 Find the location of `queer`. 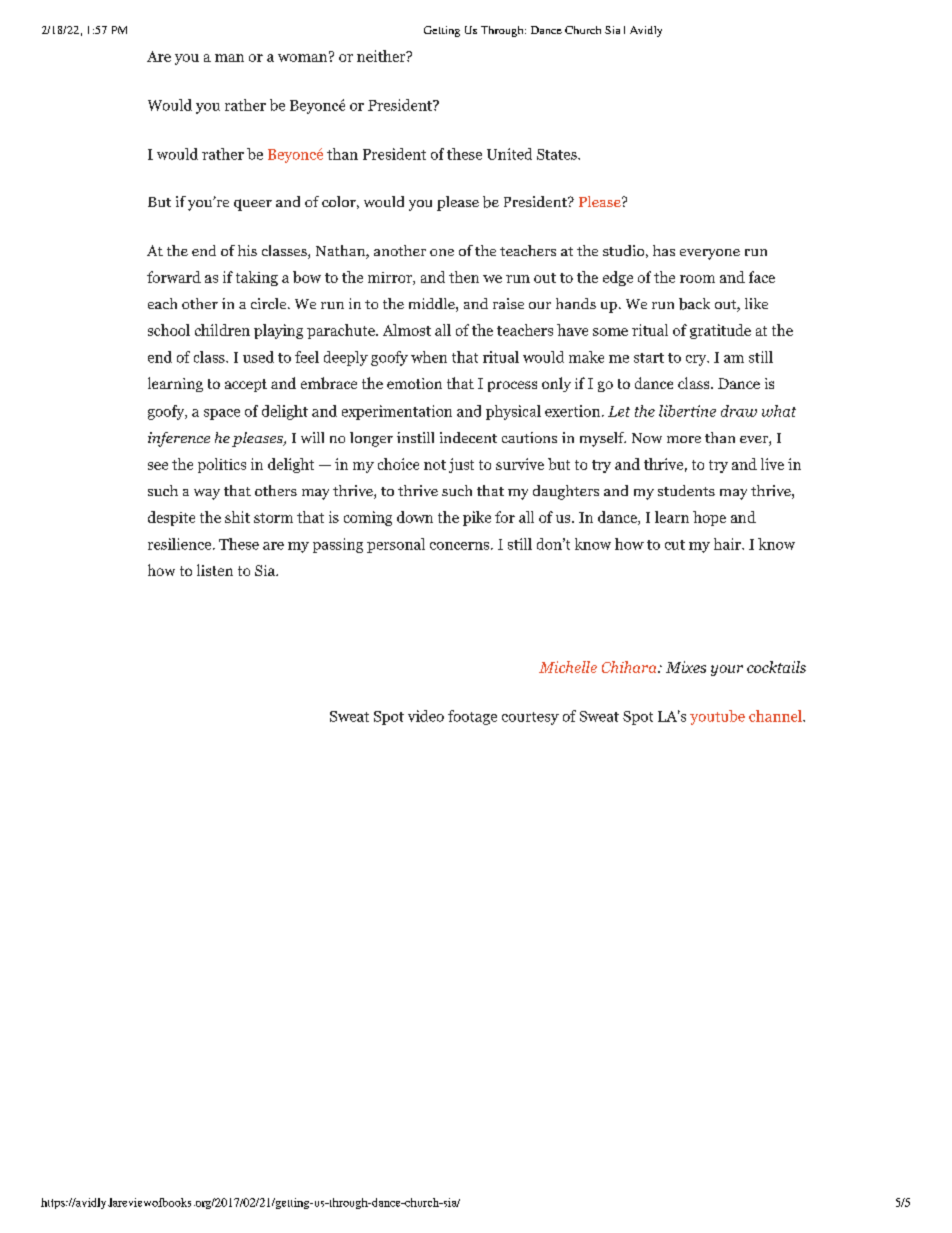

queer is located at coordinates (253, 205).
